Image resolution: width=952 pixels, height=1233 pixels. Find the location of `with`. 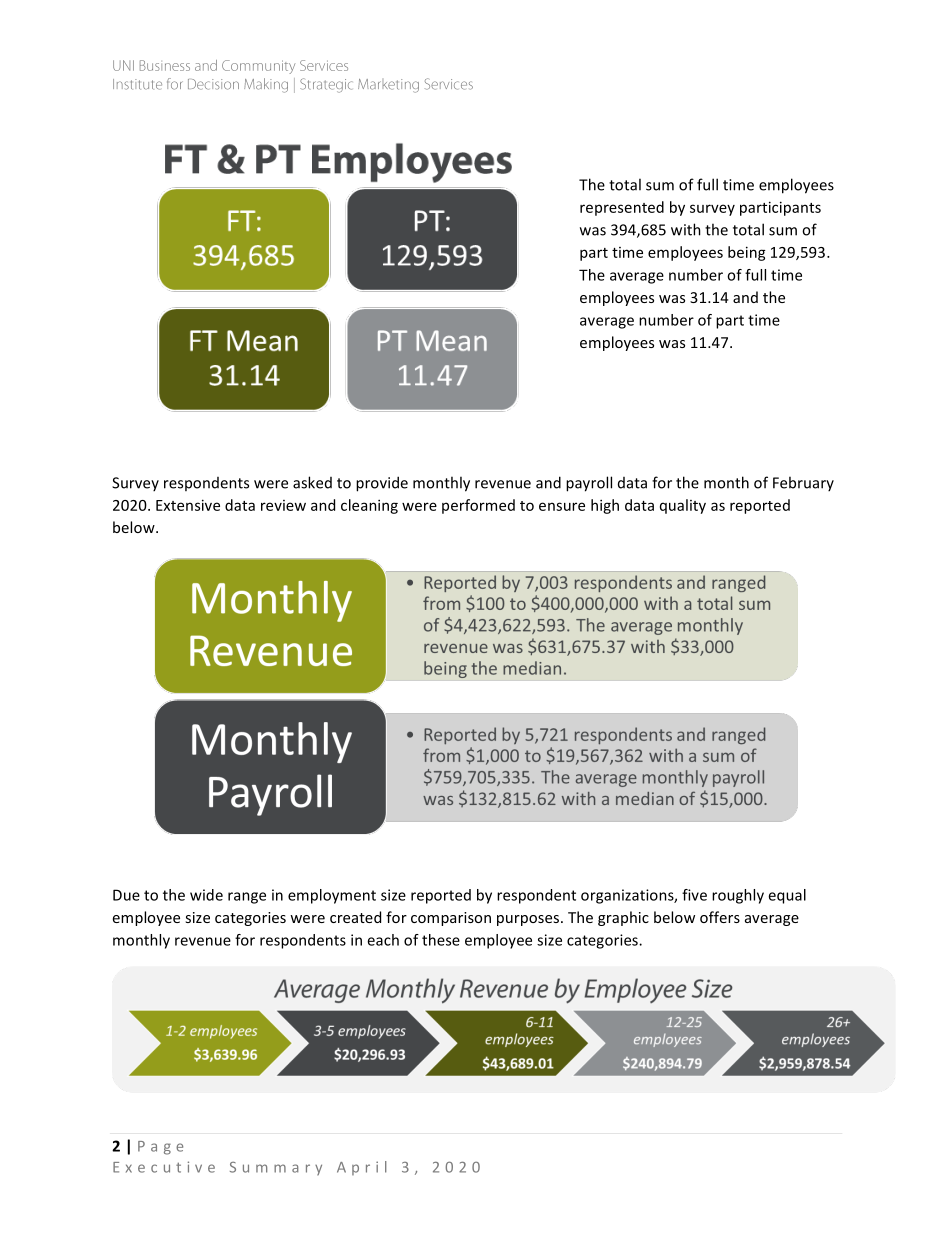

with is located at coordinates (686, 229).
